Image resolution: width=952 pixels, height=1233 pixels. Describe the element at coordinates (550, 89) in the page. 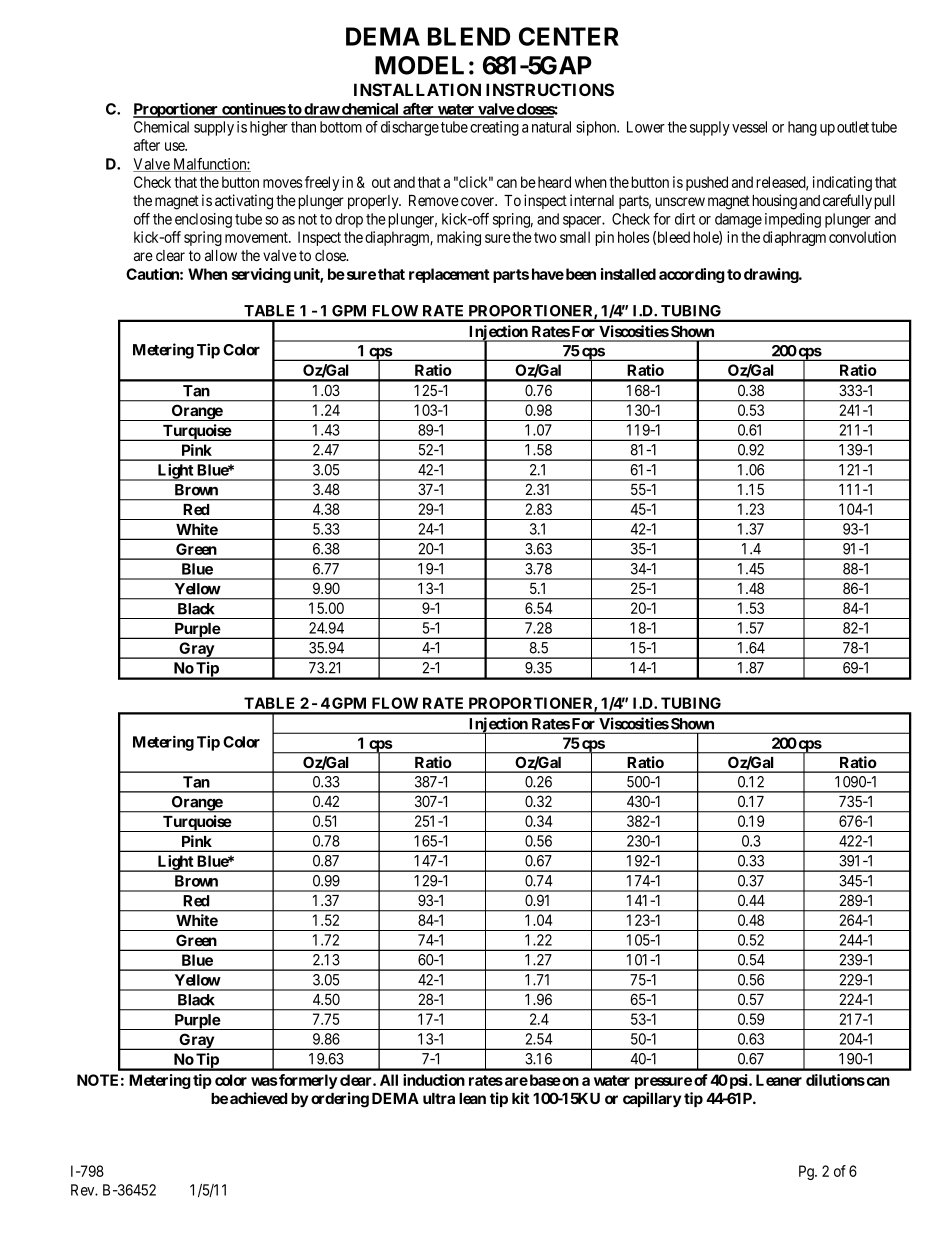

I see `INSTRUCTIONS` at that location.
